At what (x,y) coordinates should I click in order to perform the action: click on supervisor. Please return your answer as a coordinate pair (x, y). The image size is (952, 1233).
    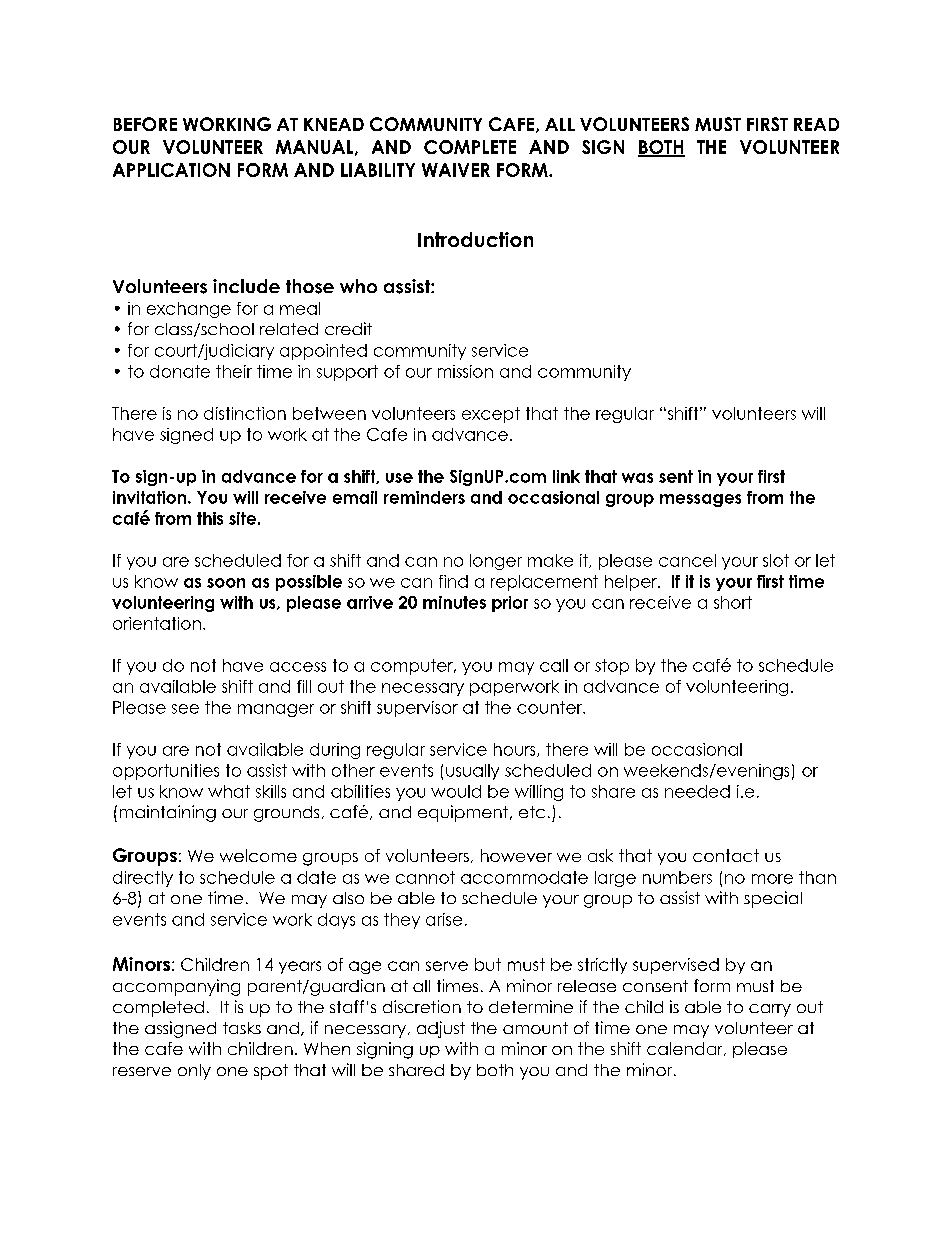
    Looking at the image, I should click on (417, 709).
